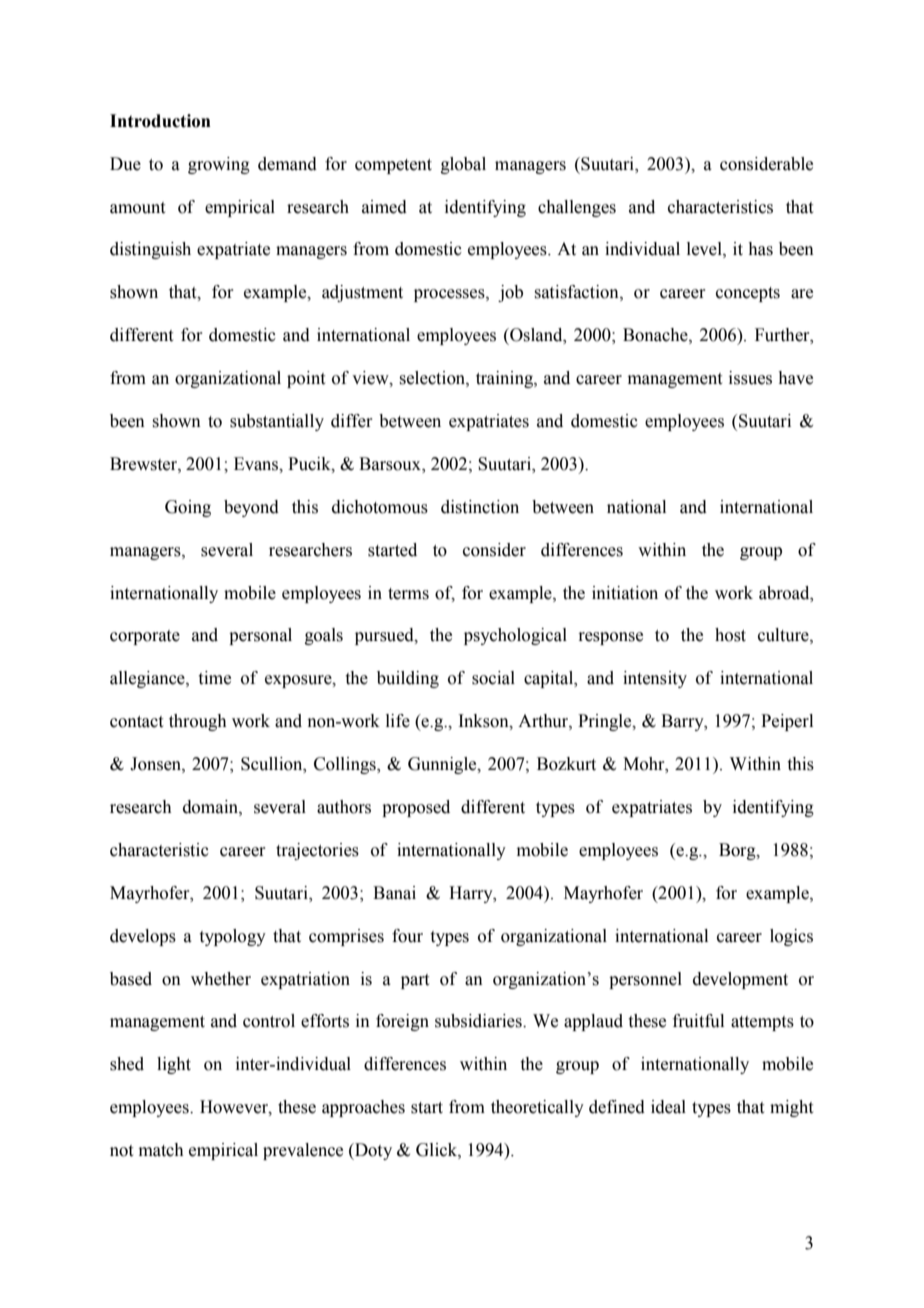  I want to click on match, so click(161, 1150).
